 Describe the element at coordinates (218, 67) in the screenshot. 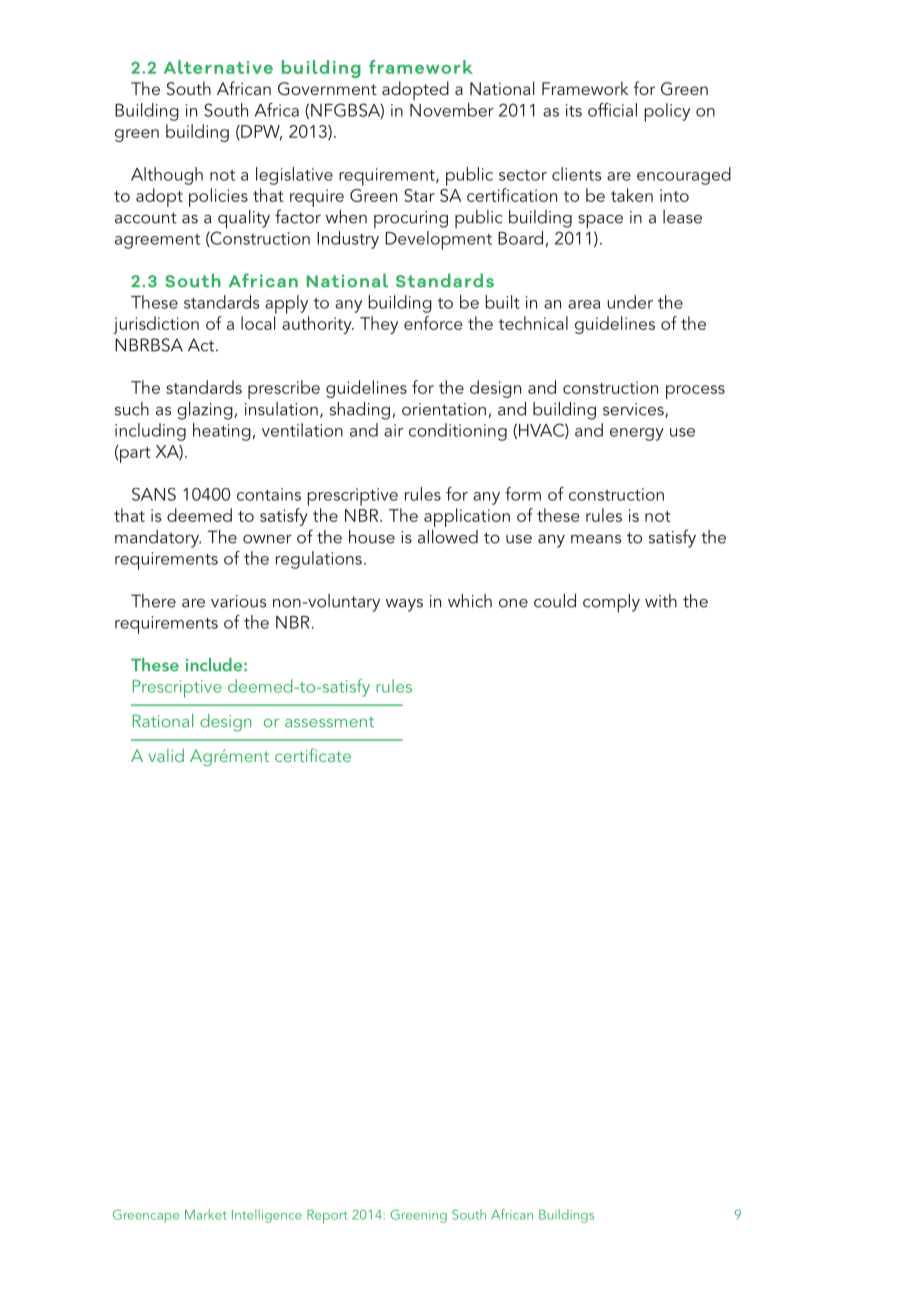

I see `Alternative` at that location.
